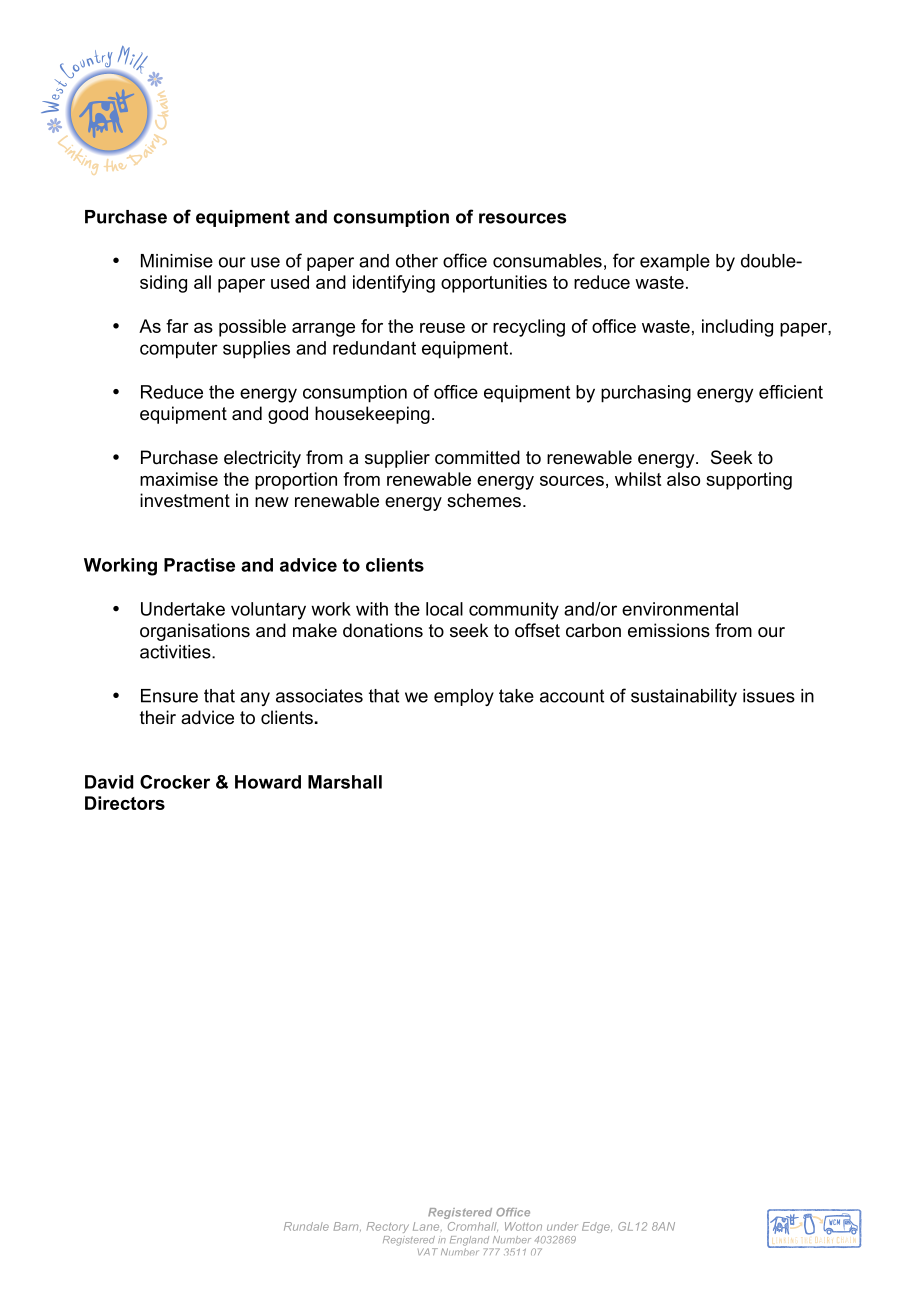  I want to click on Marshall, so click(345, 782).
